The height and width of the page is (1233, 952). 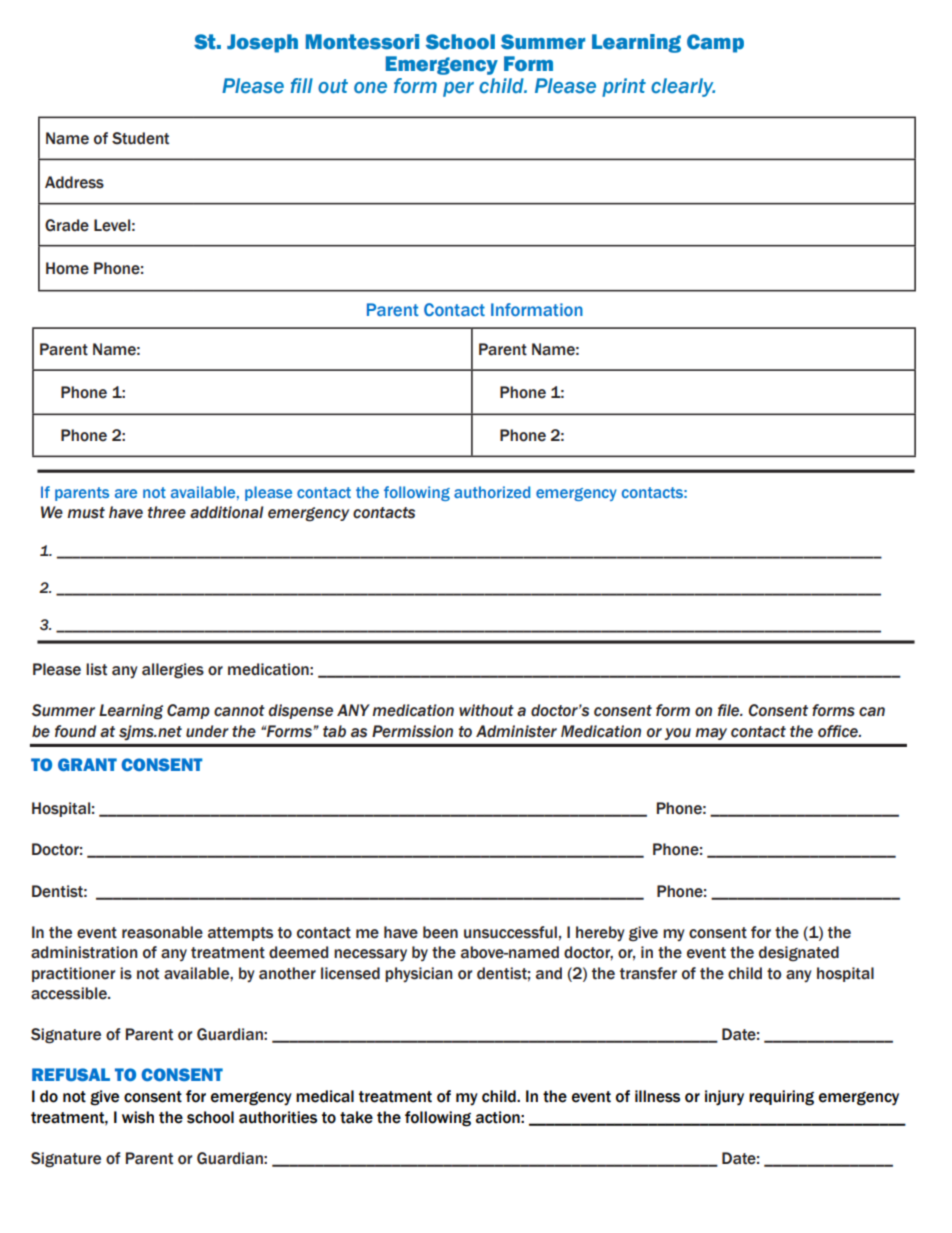 I want to click on GRANT, so click(x=87, y=764).
